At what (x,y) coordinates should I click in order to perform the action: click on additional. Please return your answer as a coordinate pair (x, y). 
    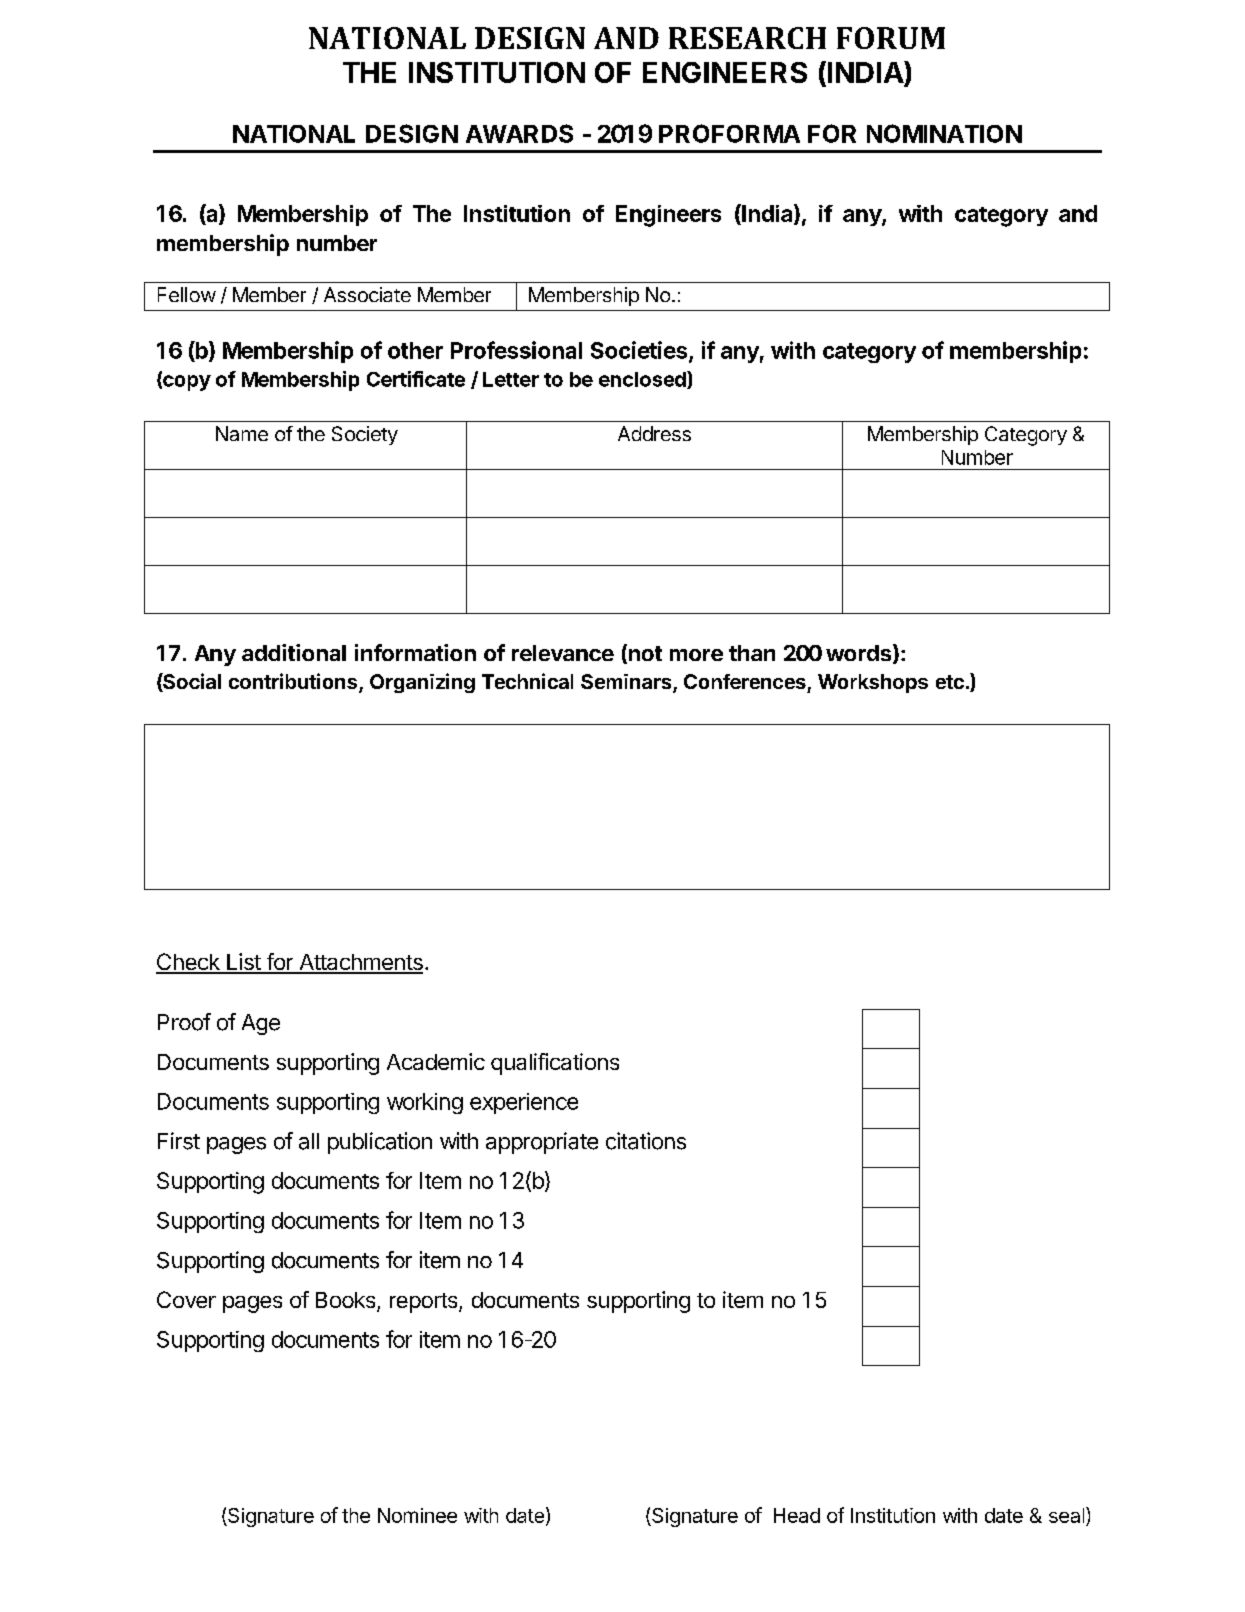
    Looking at the image, I should click on (294, 652).
